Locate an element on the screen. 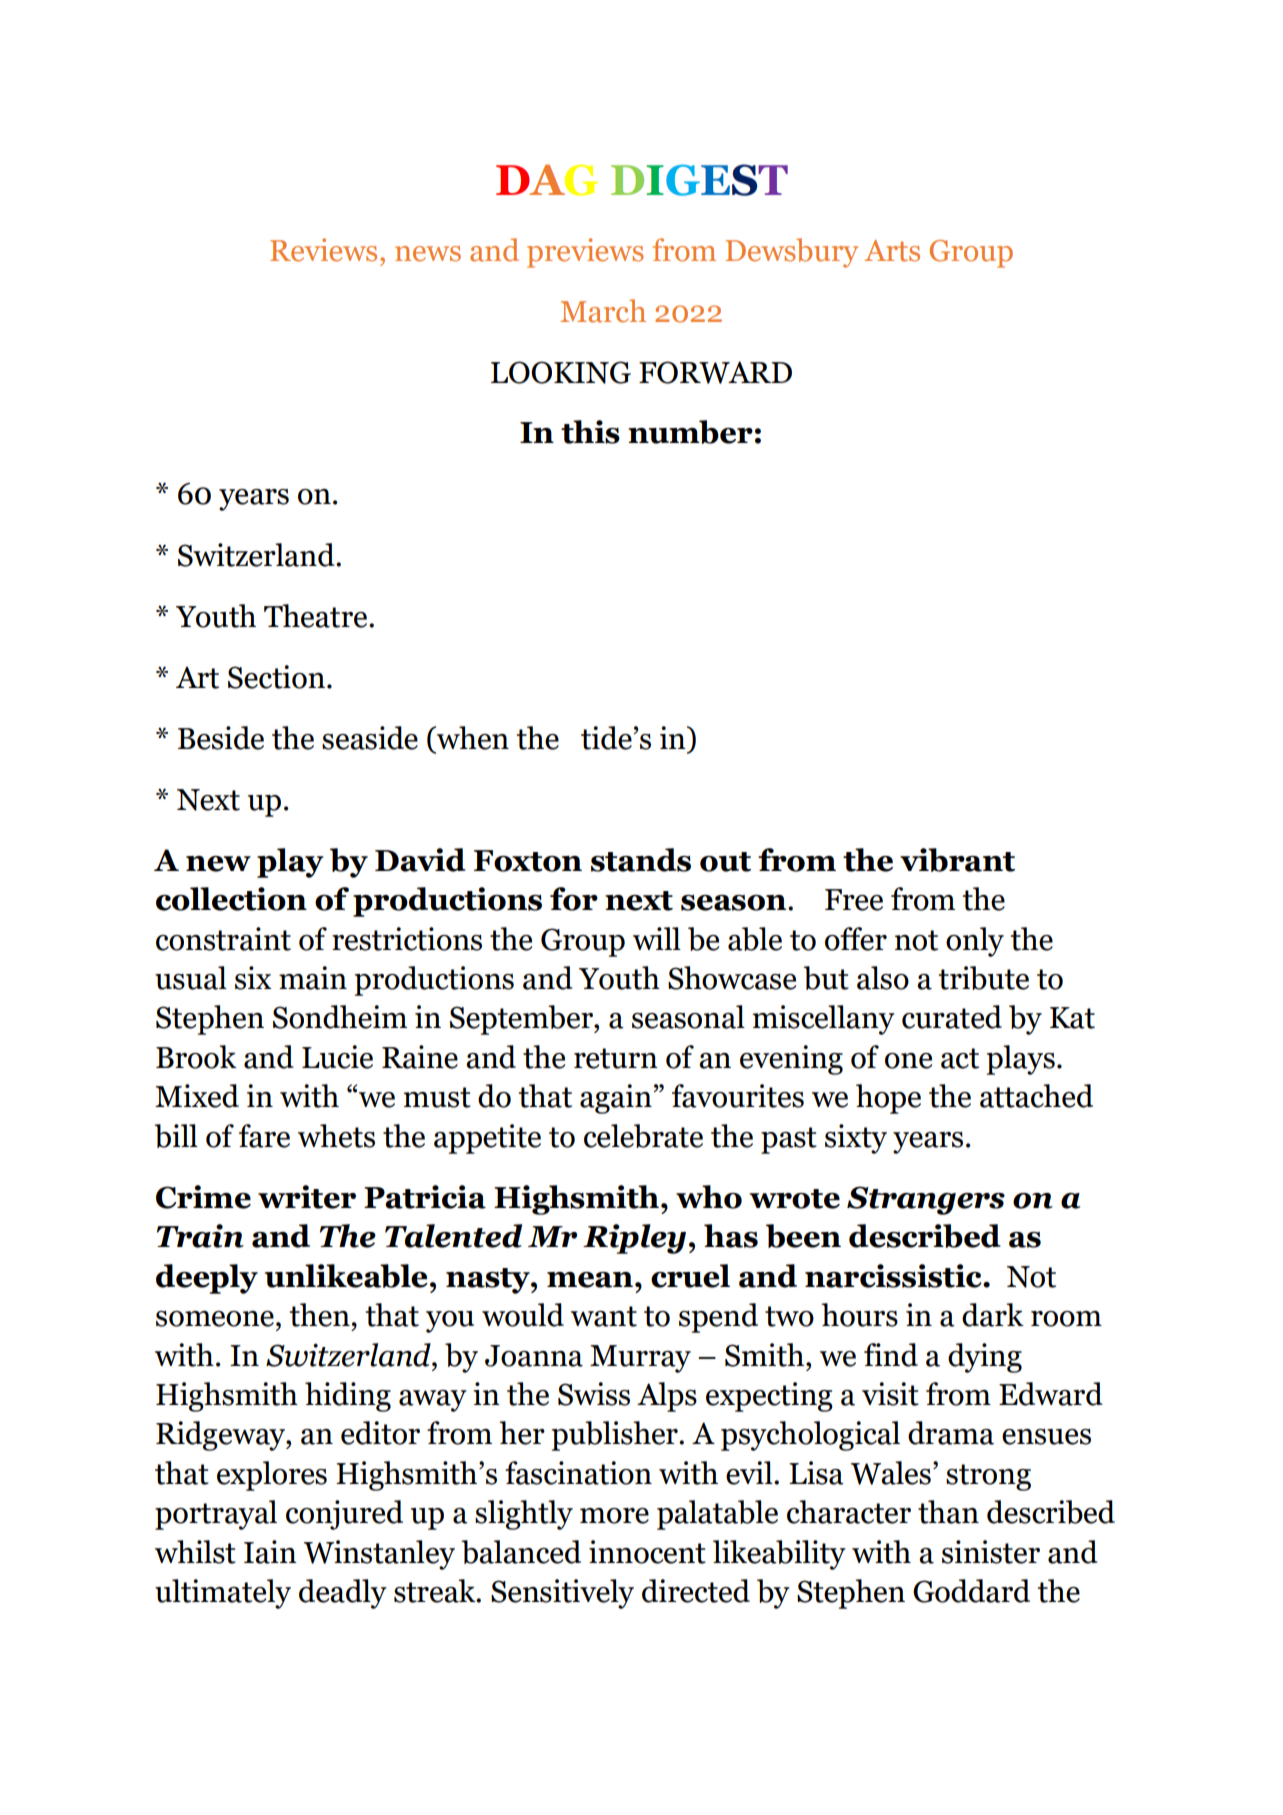 Image resolution: width=1283 pixels, height=1815 pixels. news is located at coordinates (428, 254).
